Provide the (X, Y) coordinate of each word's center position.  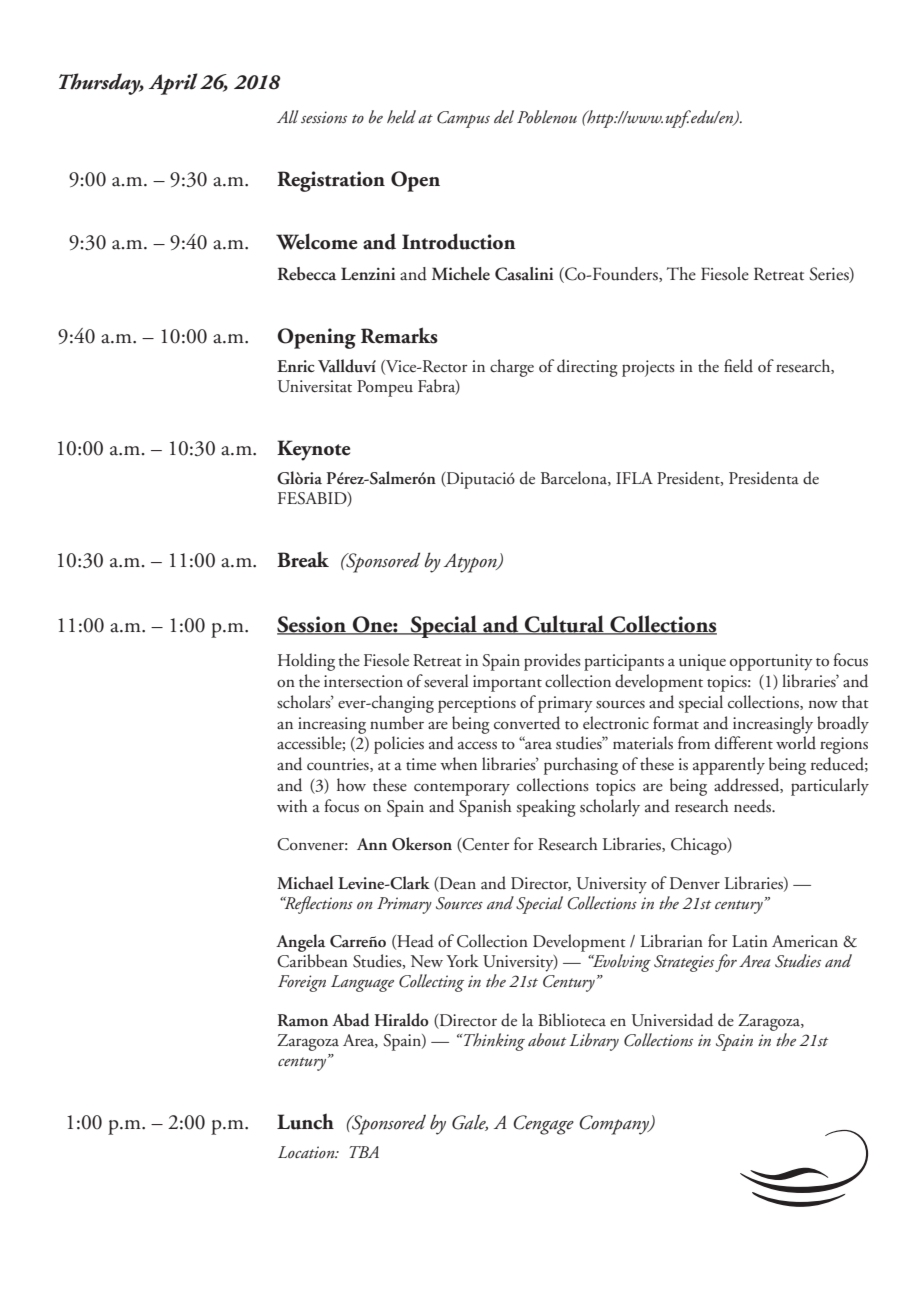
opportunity (771, 662)
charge (512, 368)
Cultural (564, 625)
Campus (463, 119)
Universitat (315, 386)
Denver (695, 883)
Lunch (305, 1121)
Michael (305, 882)
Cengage (543, 1125)
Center (485, 845)
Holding (306, 662)
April (173, 84)
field (738, 366)
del (504, 116)
